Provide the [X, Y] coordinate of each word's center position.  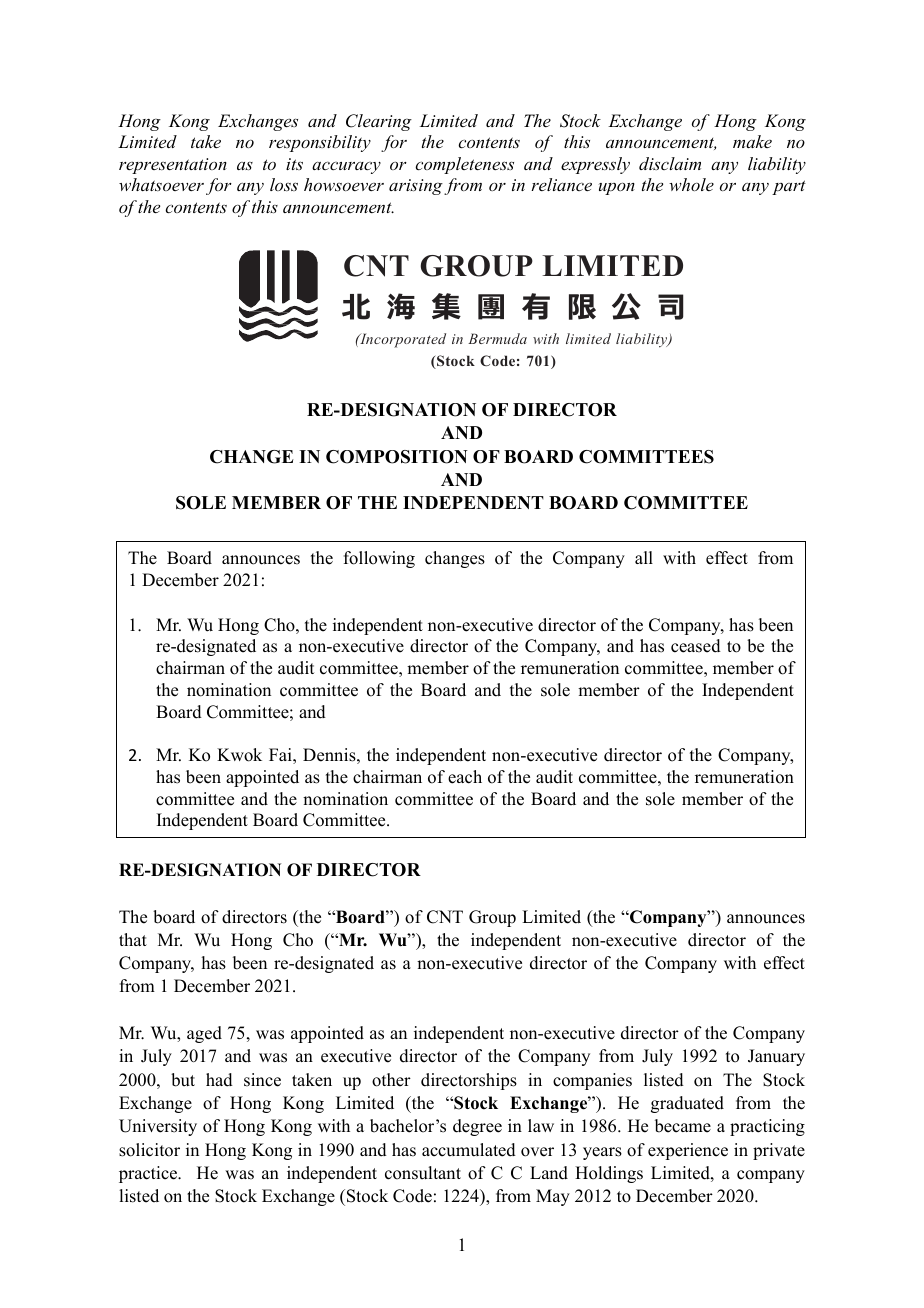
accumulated [469, 1150]
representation [173, 166]
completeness [464, 165]
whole [691, 184]
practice [149, 1174]
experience [688, 1151]
